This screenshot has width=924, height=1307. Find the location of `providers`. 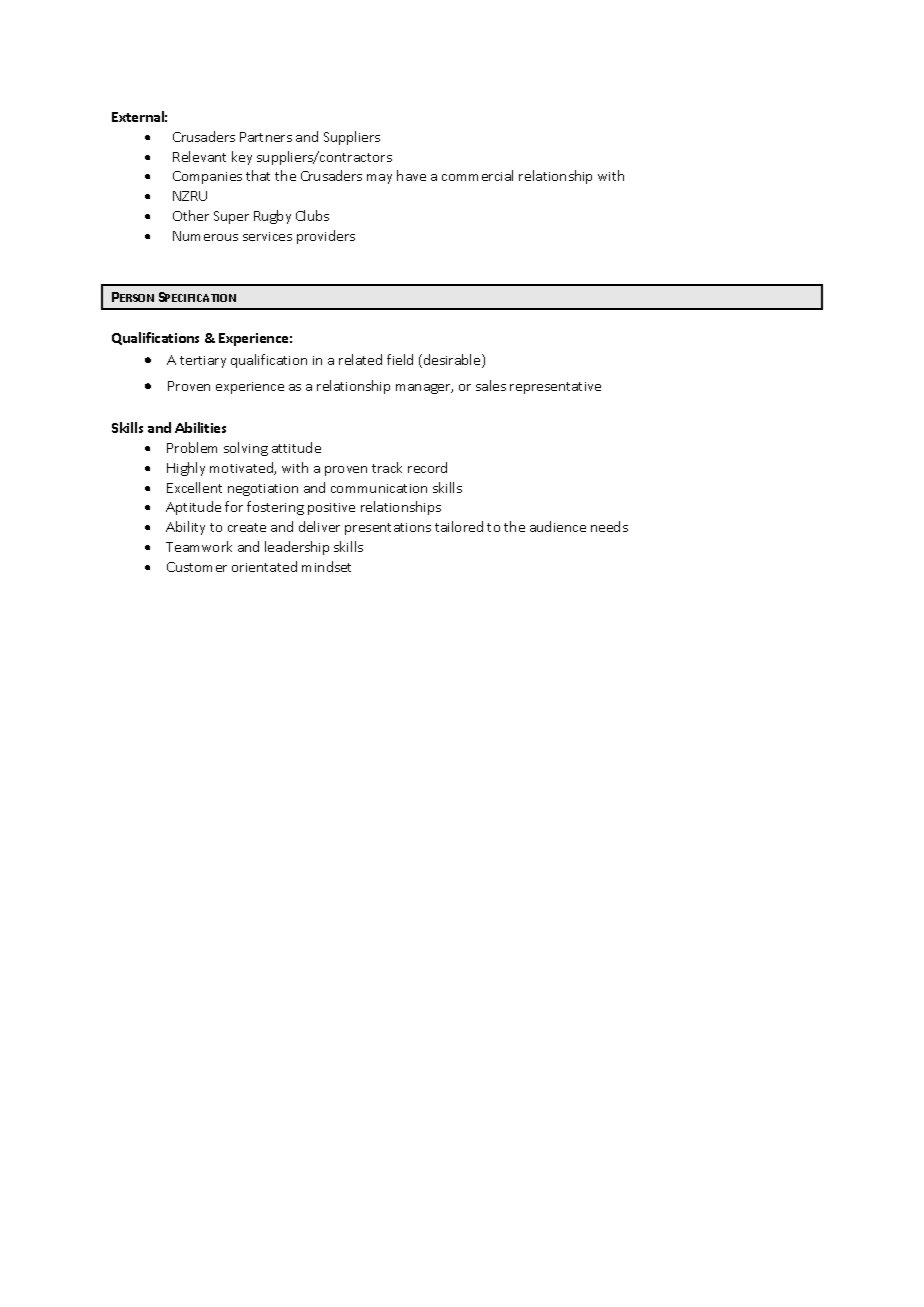

providers is located at coordinates (326, 237).
